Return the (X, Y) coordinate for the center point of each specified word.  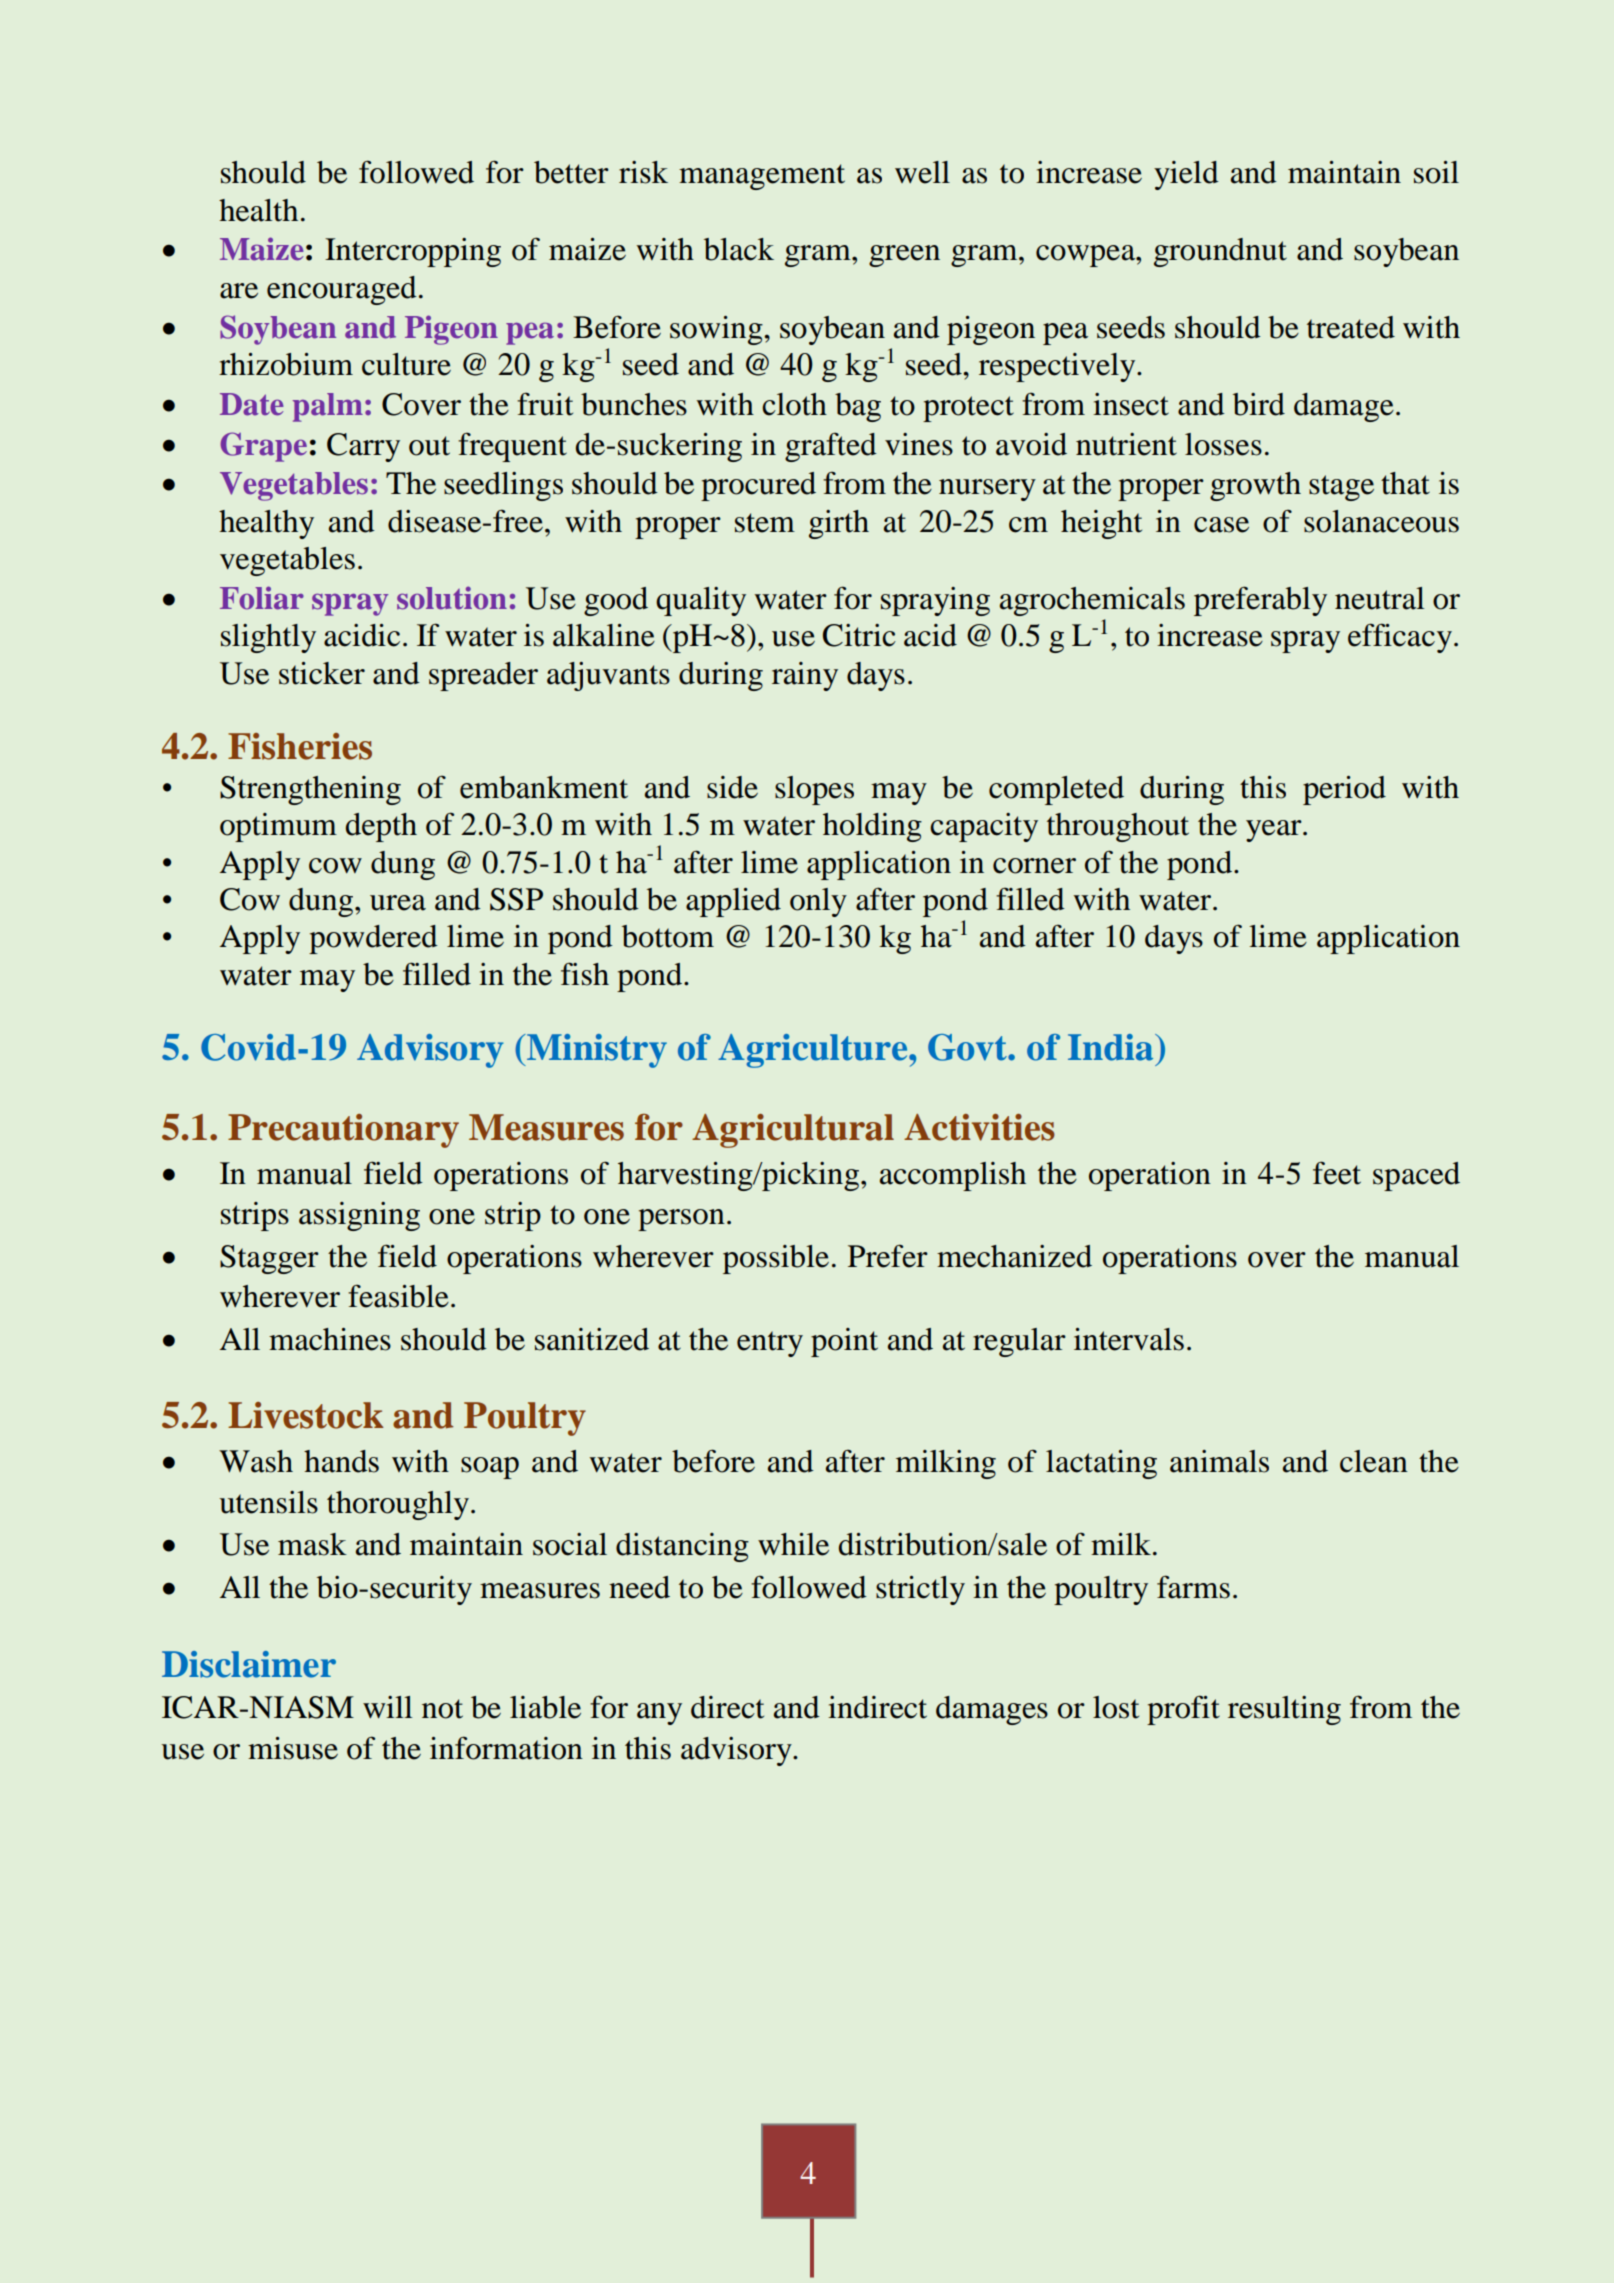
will (387, 1707)
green (904, 256)
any (659, 1714)
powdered (373, 939)
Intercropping (413, 252)
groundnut (1220, 252)
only (818, 902)
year (1275, 831)
